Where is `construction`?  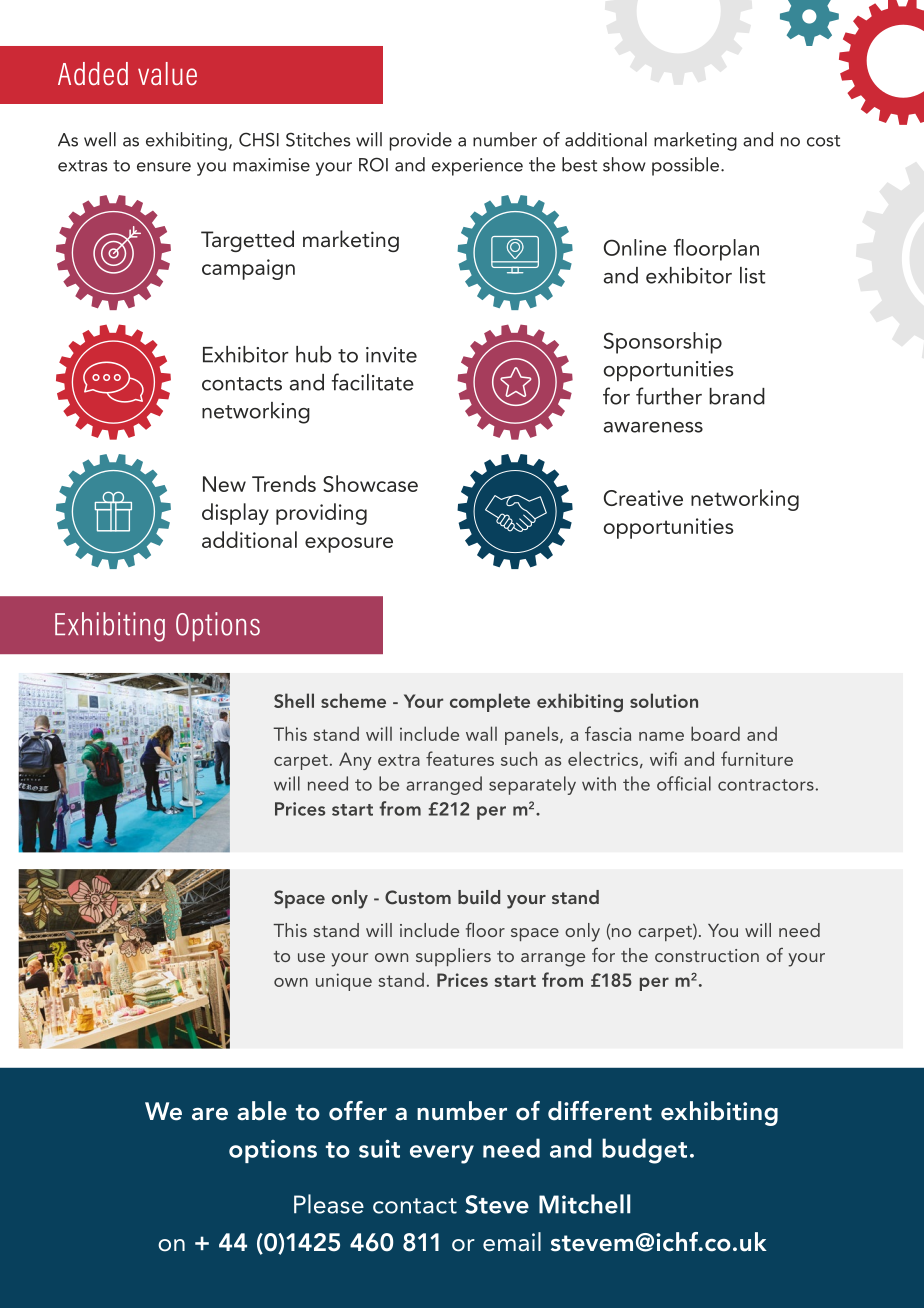
construction is located at coordinates (707, 955).
